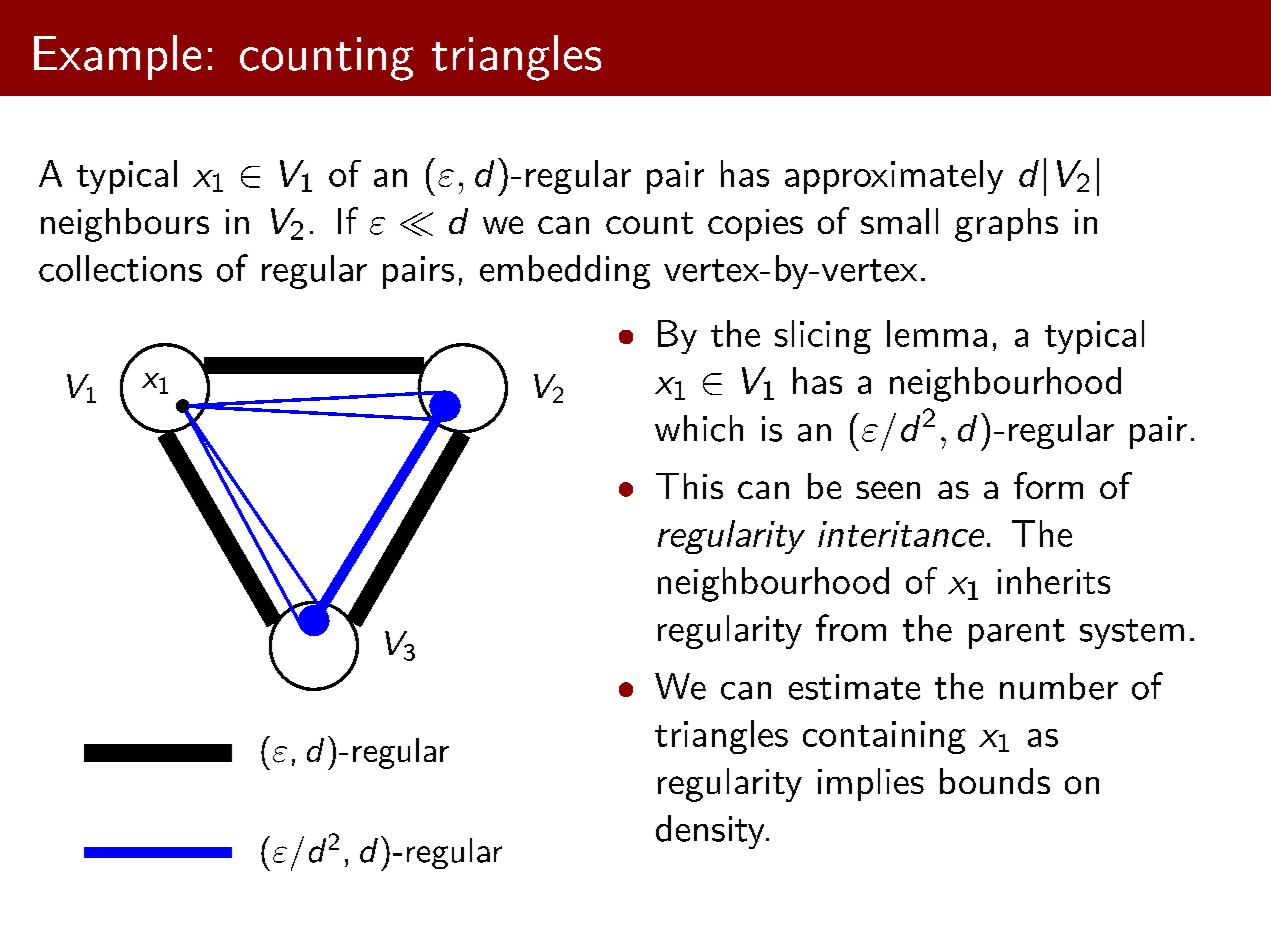 The image size is (1271, 952). I want to click on from, so click(851, 628).
